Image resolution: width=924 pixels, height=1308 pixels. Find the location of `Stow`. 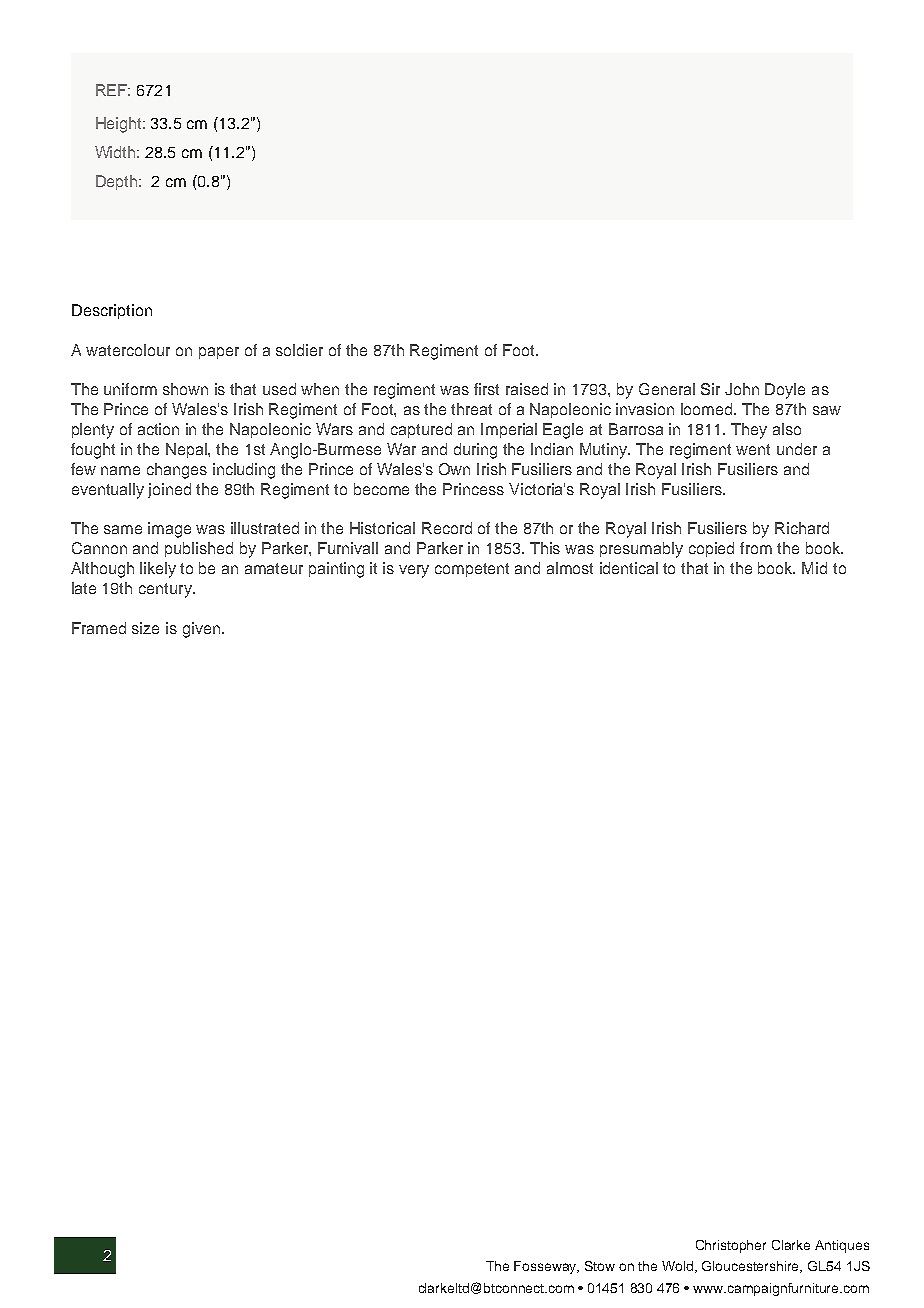

Stow is located at coordinates (600, 1266).
